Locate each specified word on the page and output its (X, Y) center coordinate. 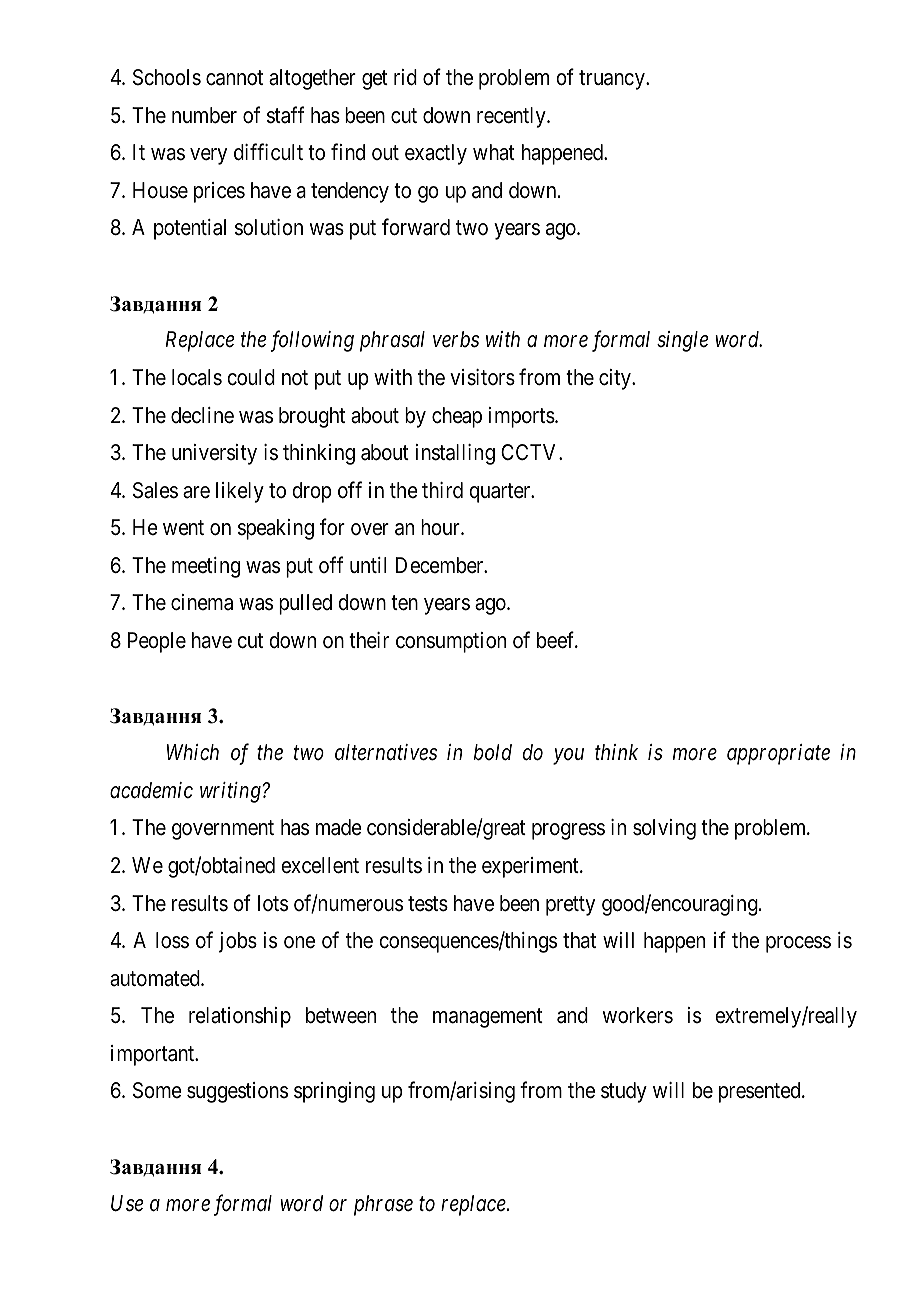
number (204, 115)
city (616, 379)
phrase (383, 1205)
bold (493, 752)
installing (455, 454)
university (214, 454)
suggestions (237, 1092)
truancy (613, 80)
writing (231, 792)
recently (512, 117)
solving (664, 829)
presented (761, 1092)
